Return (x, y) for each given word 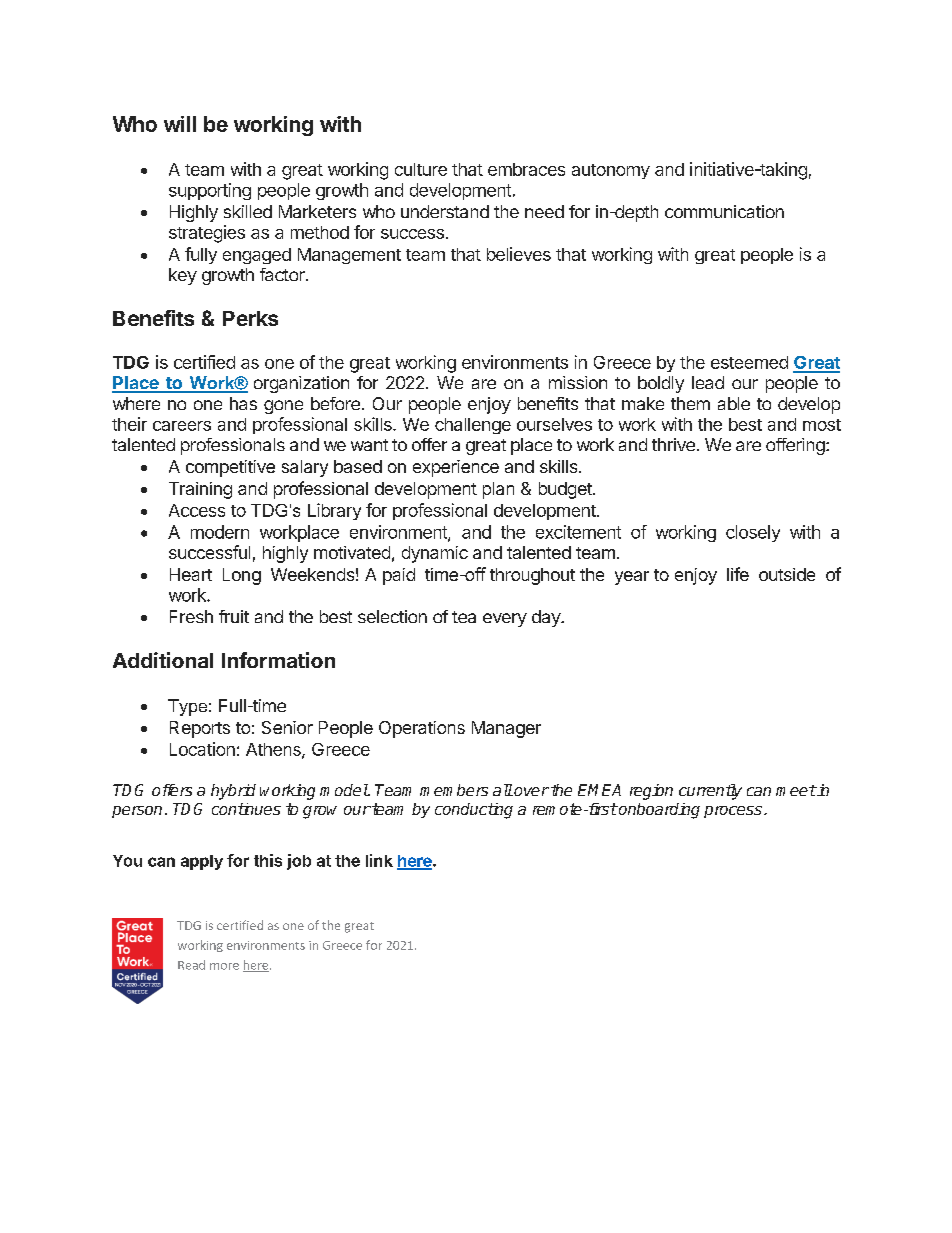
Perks (250, 318)
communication (724, 211)
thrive (673, 444)
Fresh (191, 616)
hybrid (233, 792)
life (738, 574)
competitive (230, 468)
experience (456, 468)
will (180, 124)
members (454, 790)
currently (710, 792)
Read (191, 965)
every (505, 620)
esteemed (749, 362)
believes (519, 254)
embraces (526, 169)
